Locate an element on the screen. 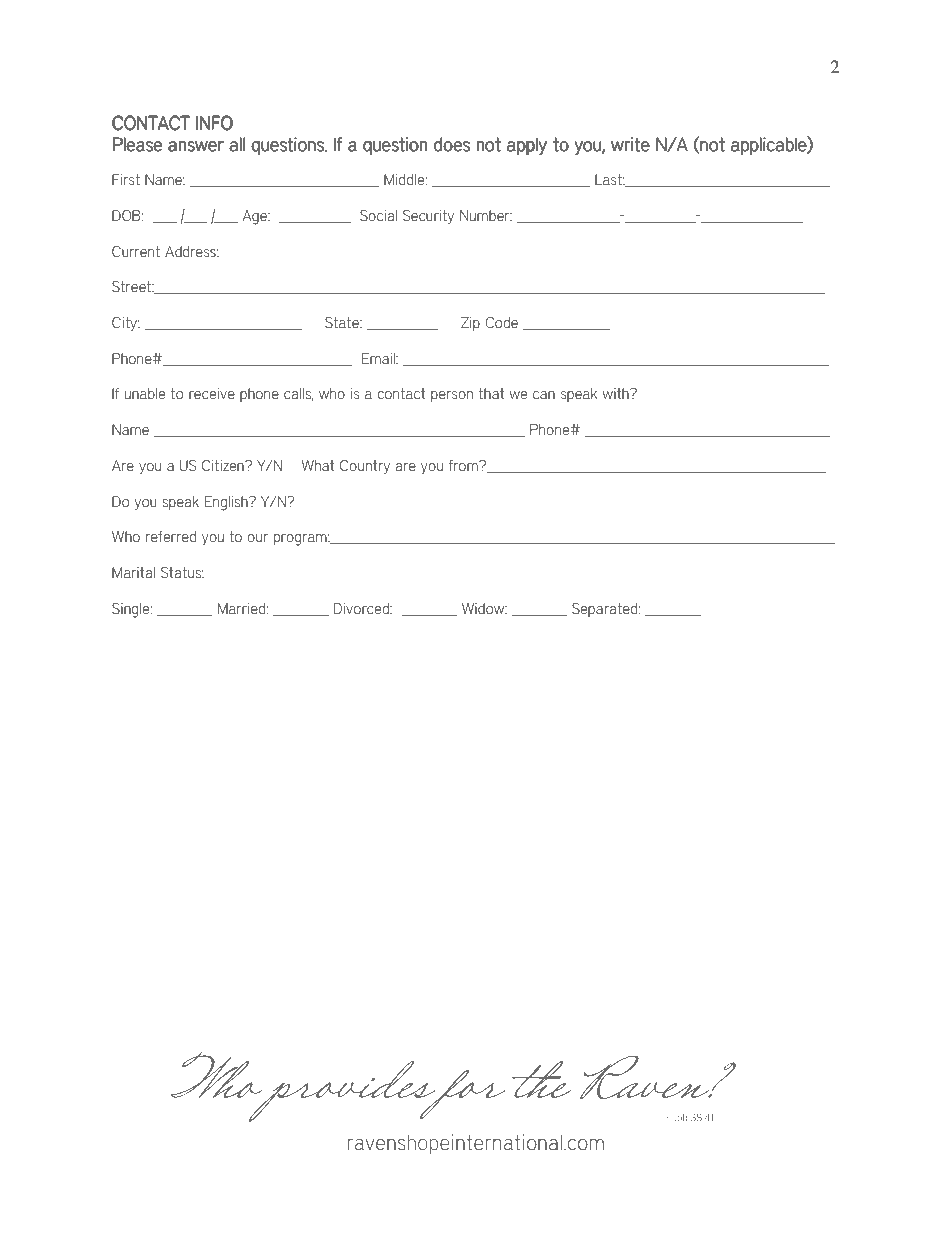 The image size is (952, 1233). Social is located at coordinates (378, 216).
